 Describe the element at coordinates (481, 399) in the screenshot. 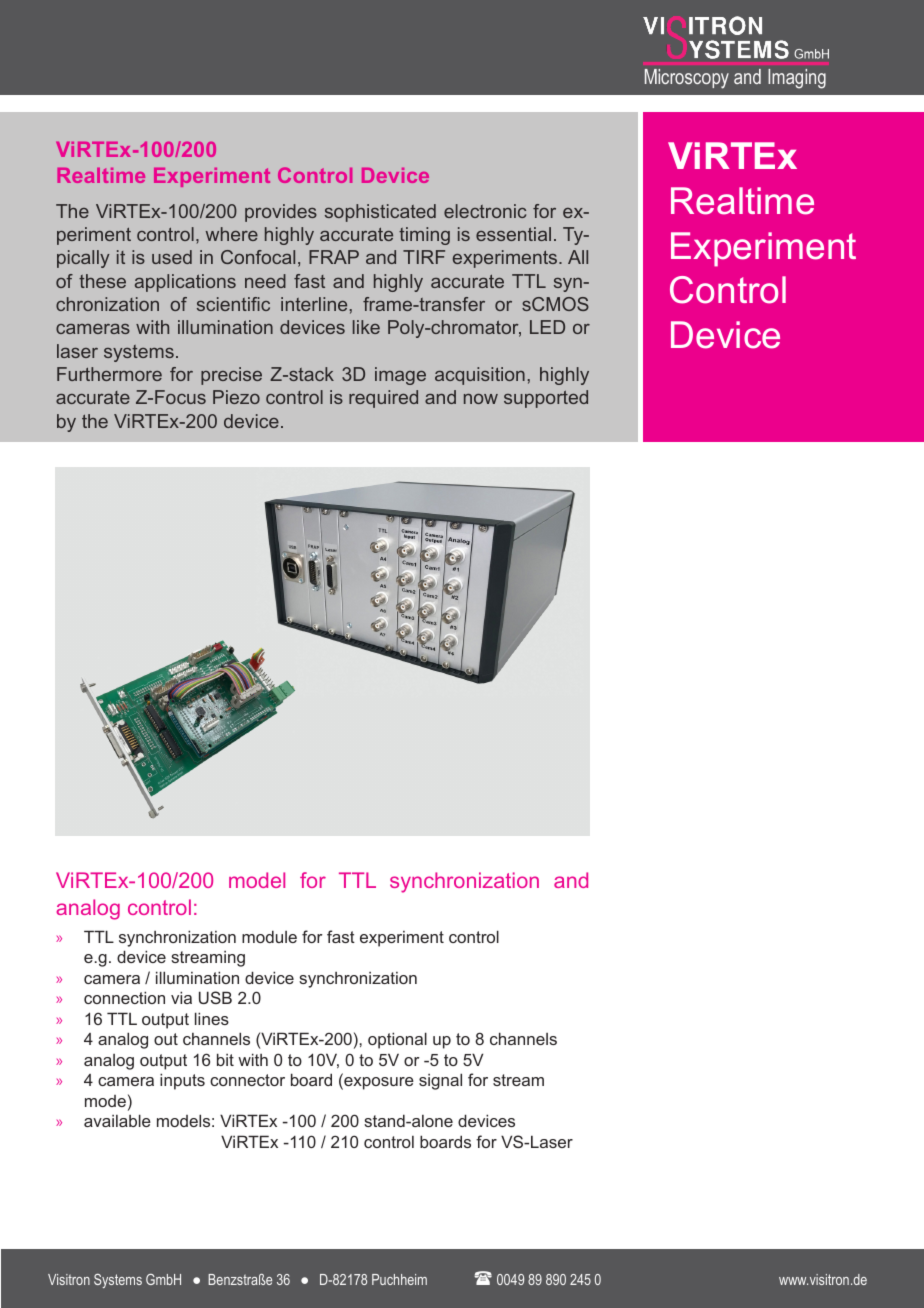

I see `now` at that location.
